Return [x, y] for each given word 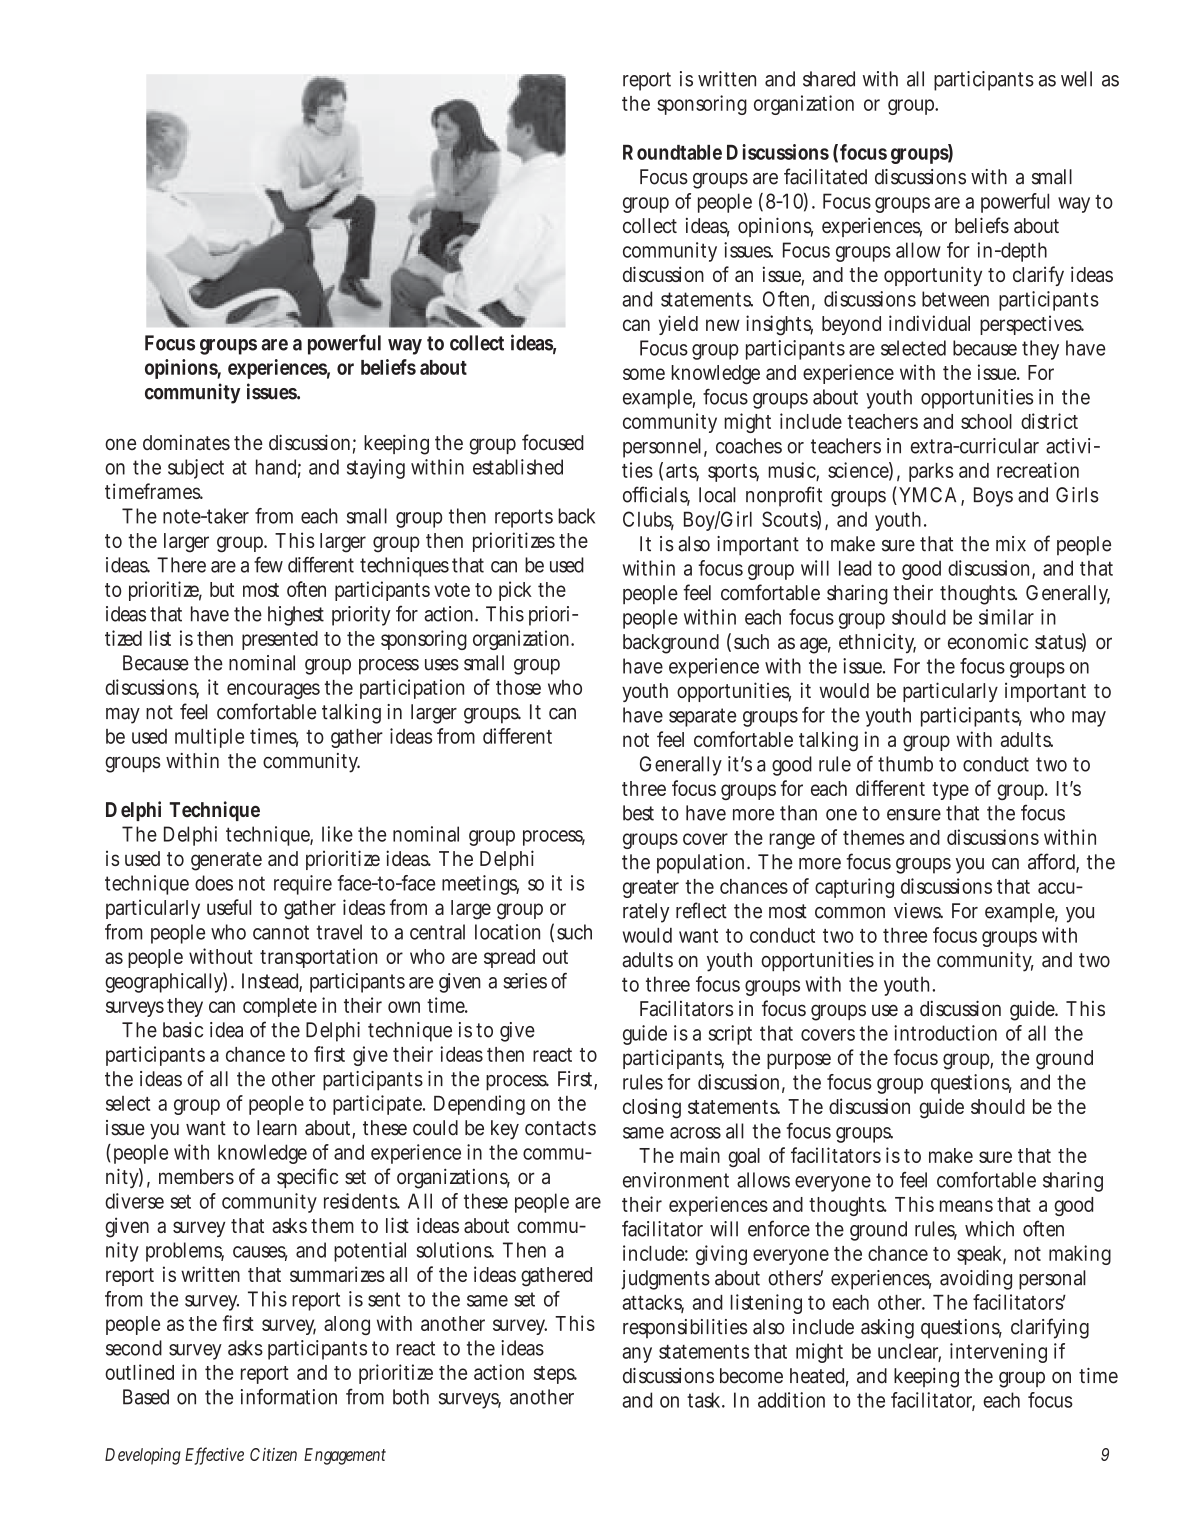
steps [555, 1375]
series [525, 981]
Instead [272, 982]
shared [829, 79]
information [289, 1396]
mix [1011, 543]
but [222, 589]
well [1076, 79]
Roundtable [672, 152]
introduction [945, 1033]
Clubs [648, 520]
